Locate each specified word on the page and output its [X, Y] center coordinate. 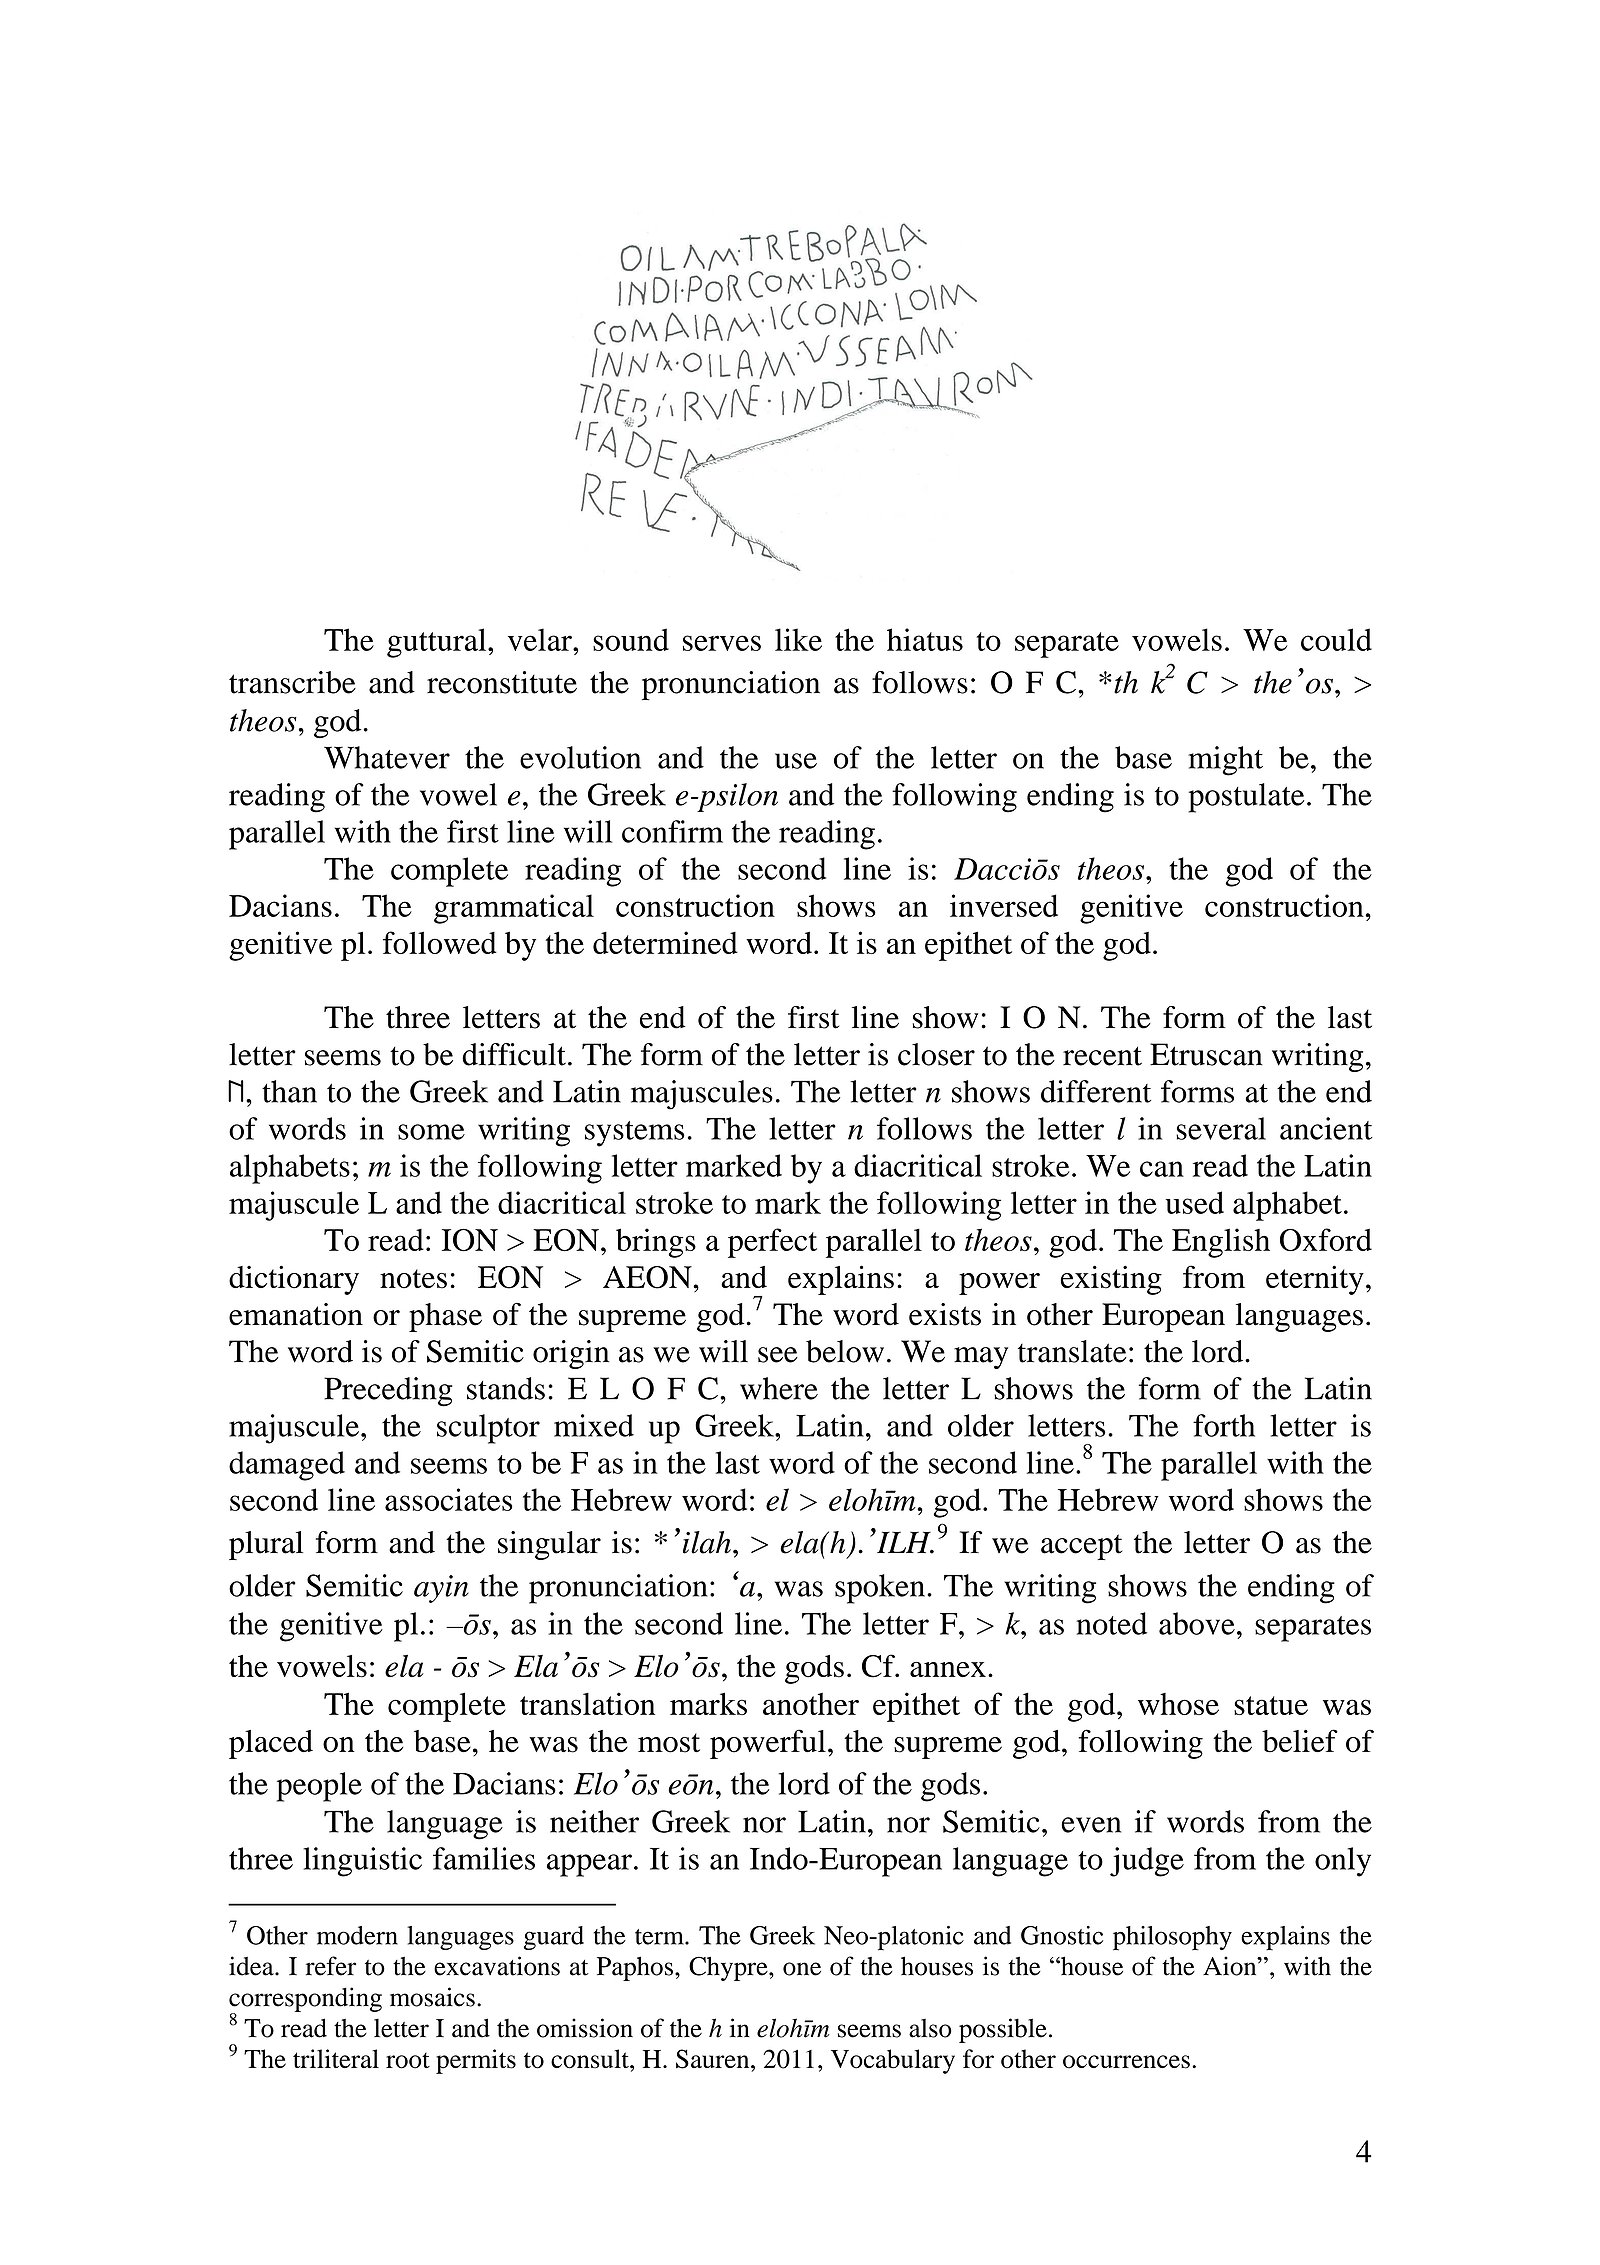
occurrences [1126, 2062]
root [408, 2061]
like [798, 639]
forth [1224, 1425]
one [802, 1969]
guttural [438, 643]
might [1225, 761]
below [845, 1351]
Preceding [388, 1392]
